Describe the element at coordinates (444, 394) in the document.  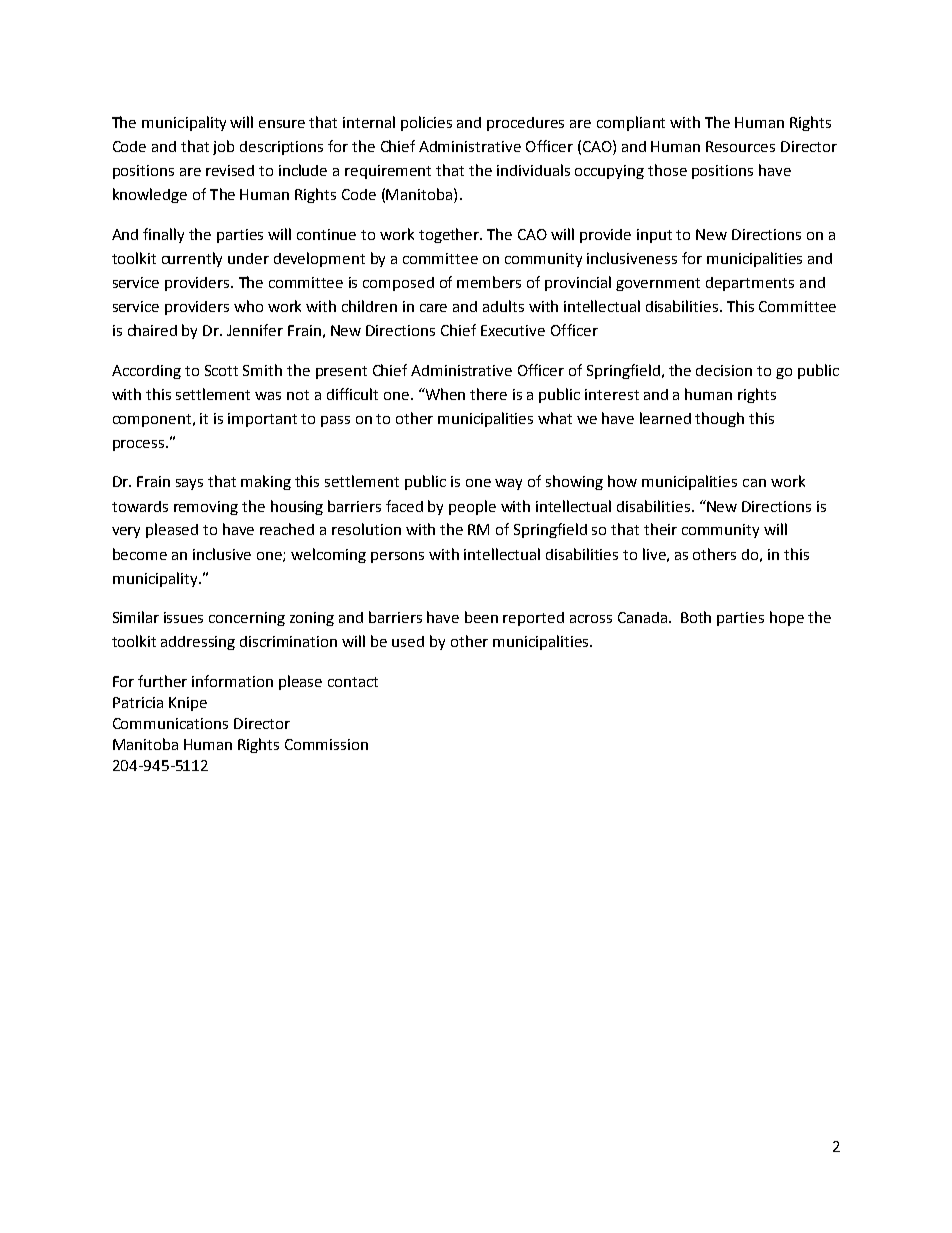
I see `When` at that location.
